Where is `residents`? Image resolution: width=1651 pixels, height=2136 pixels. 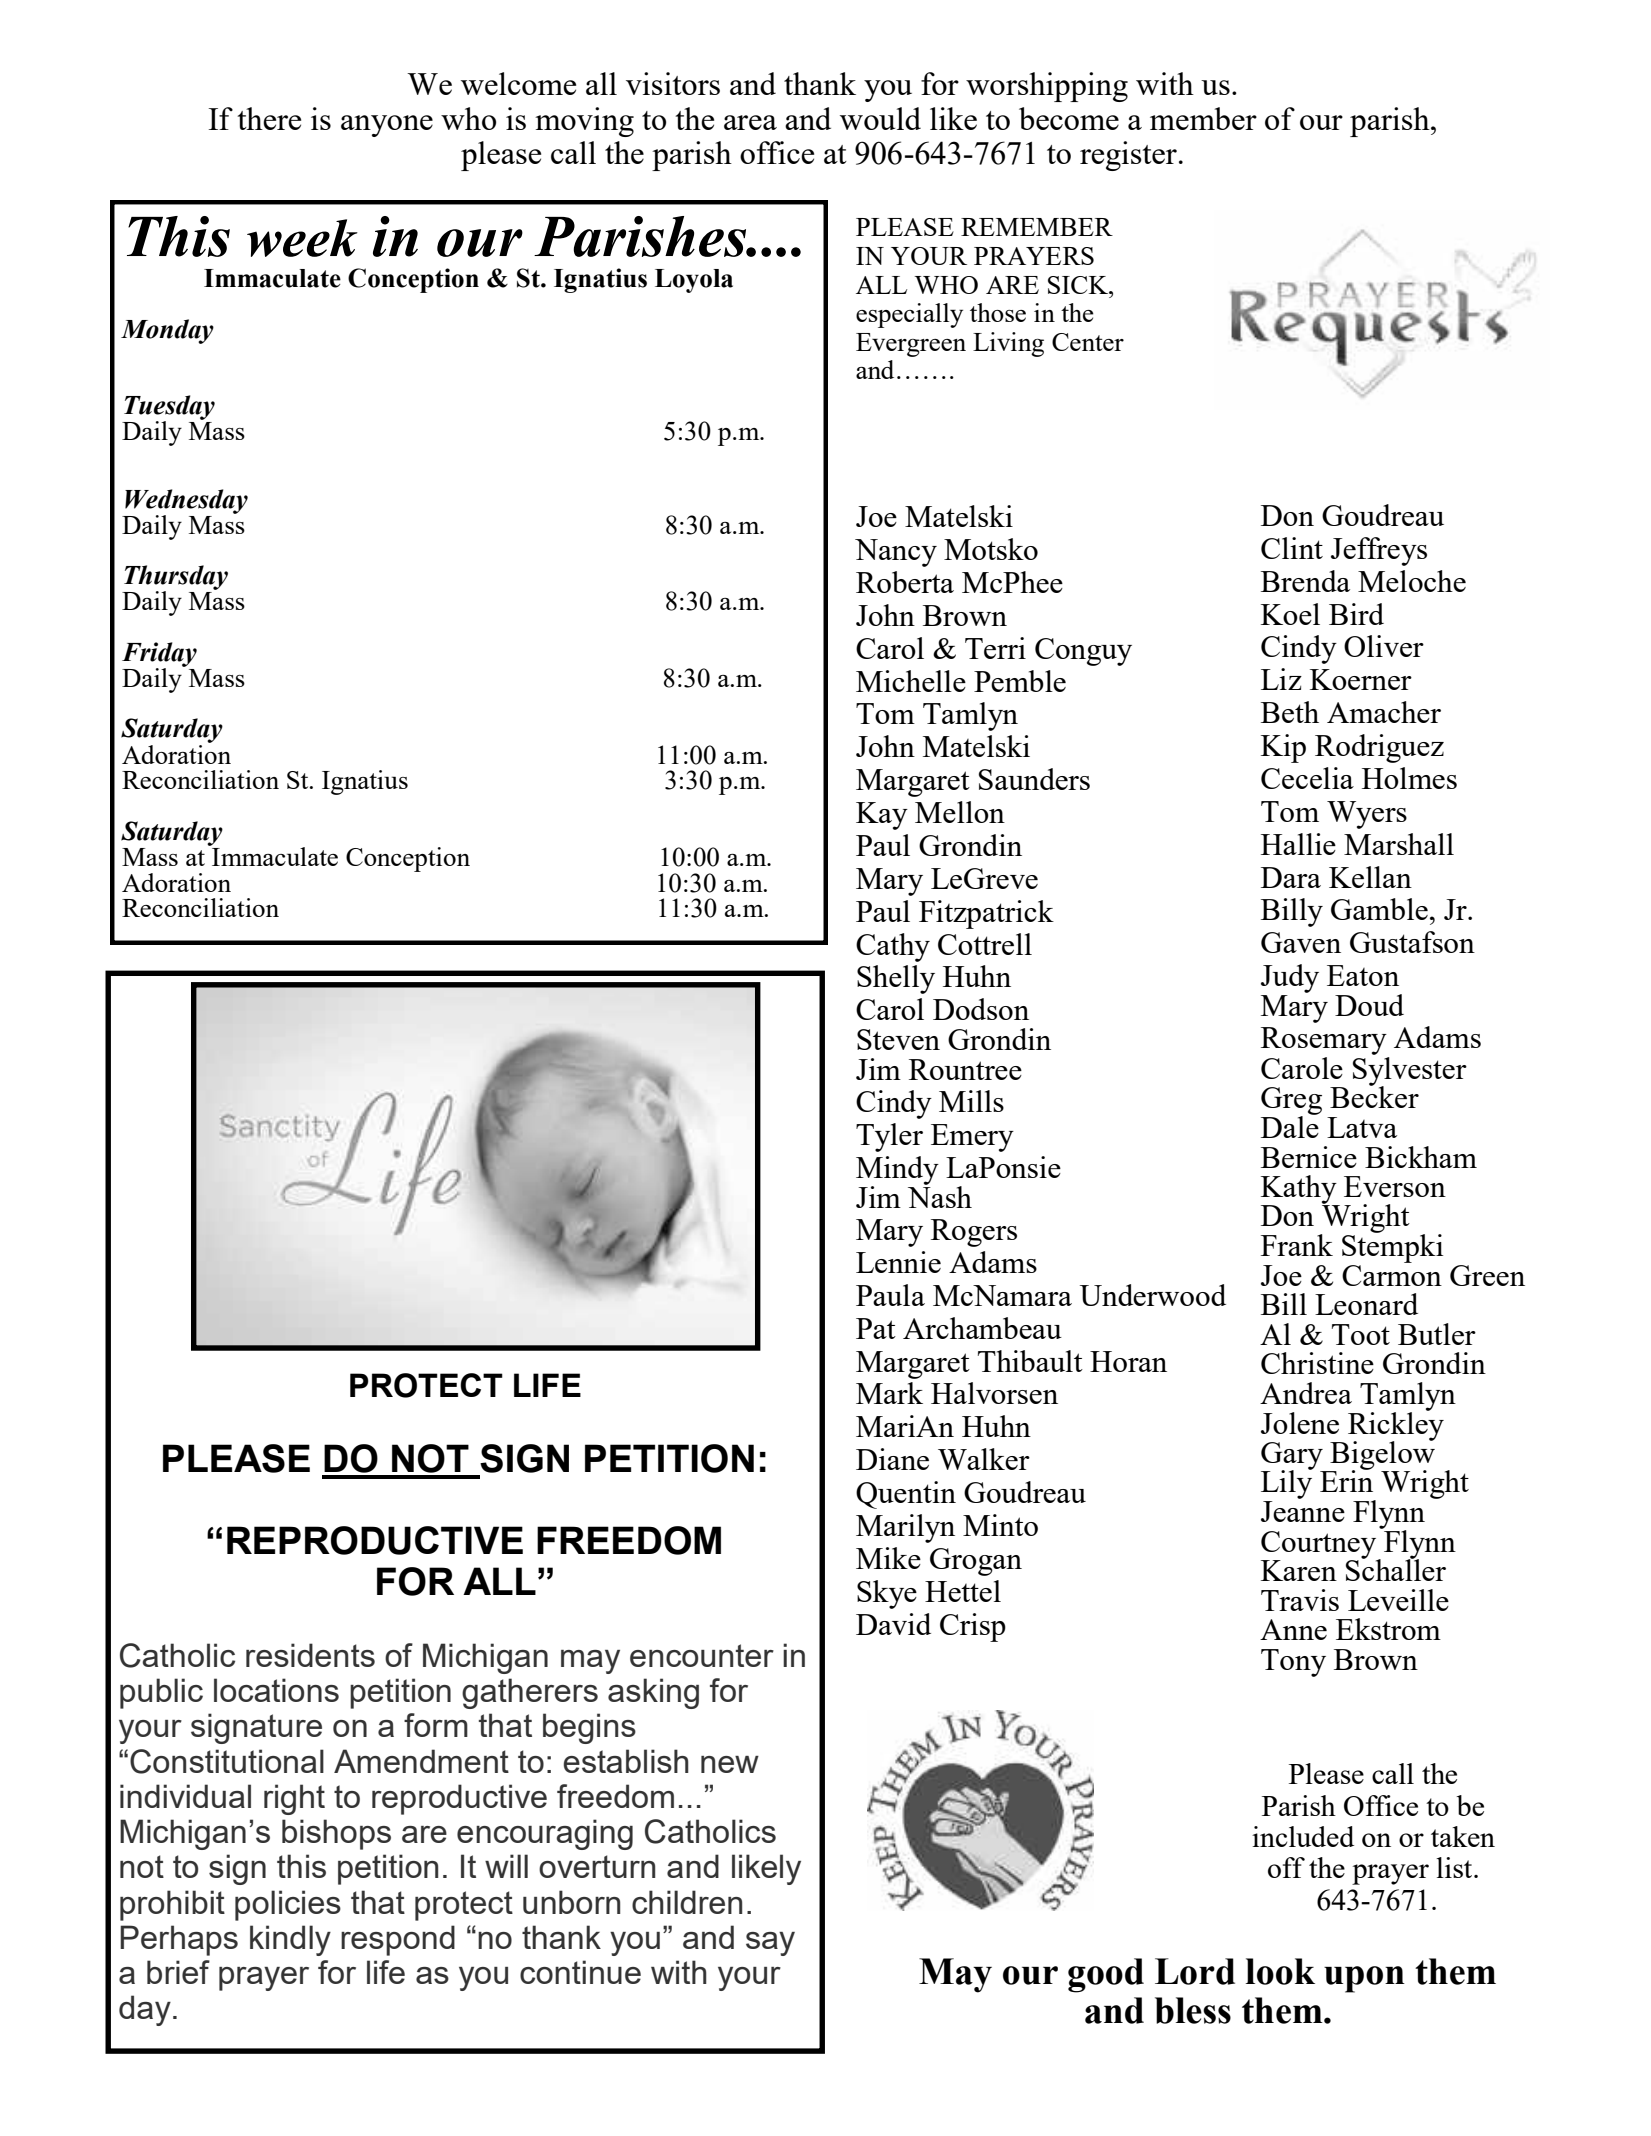
residents is located at coordinates (310, 1655).
